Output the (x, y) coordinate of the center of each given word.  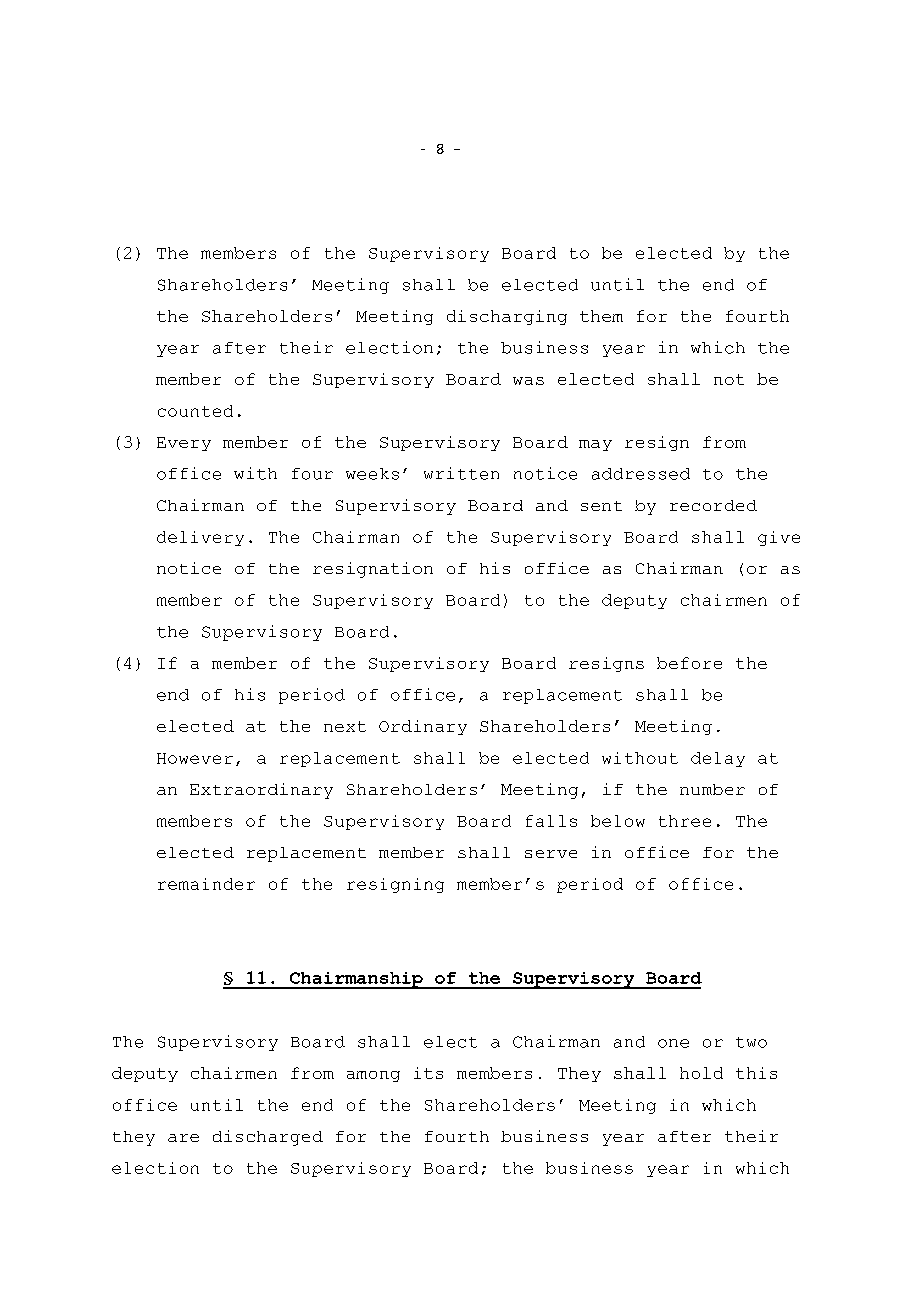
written (461, 473)
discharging (507, 317)
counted (195, 411)
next (345, 726)
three (685, 821)
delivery (200, 538)
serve (551, 854)
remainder (206, 884)
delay (718, 759)
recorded (713, 505)
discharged (268, 1138)
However (195, 758)
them (601, 316)
